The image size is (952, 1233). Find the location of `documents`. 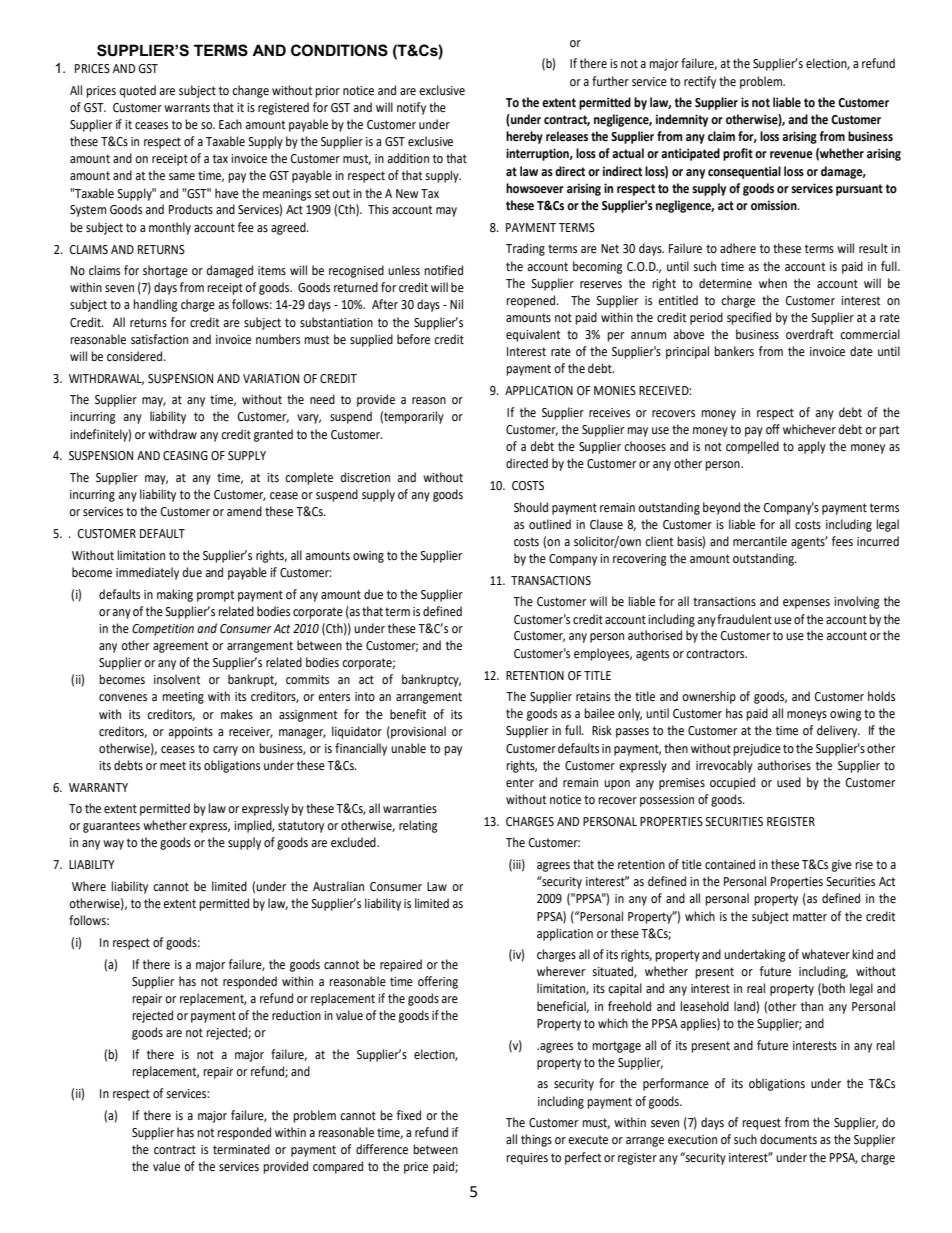

documents is located at coordinates (788, 1139).
